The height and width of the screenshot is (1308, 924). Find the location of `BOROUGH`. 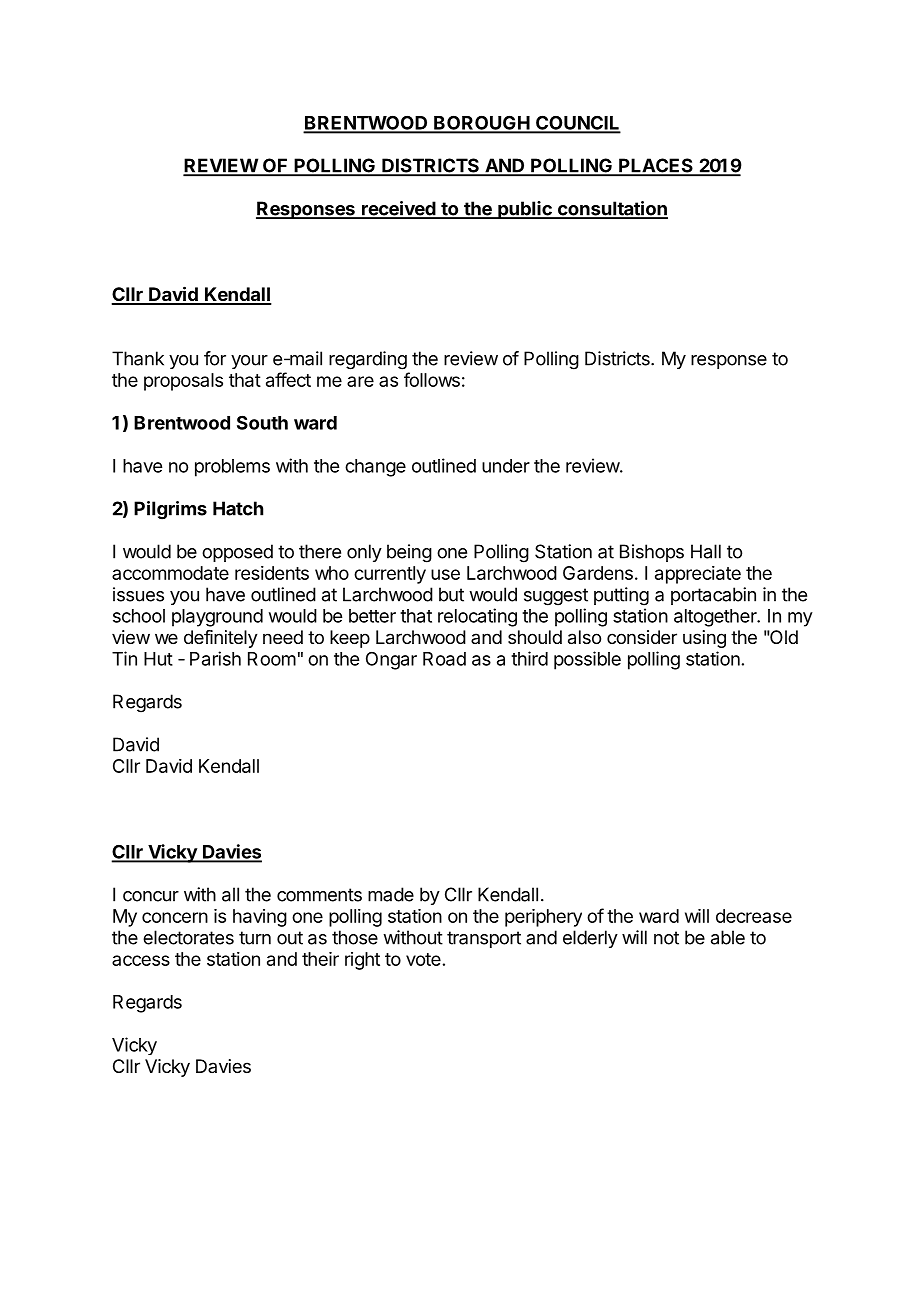

BOROUGH is located at coordinates (481, 124).
